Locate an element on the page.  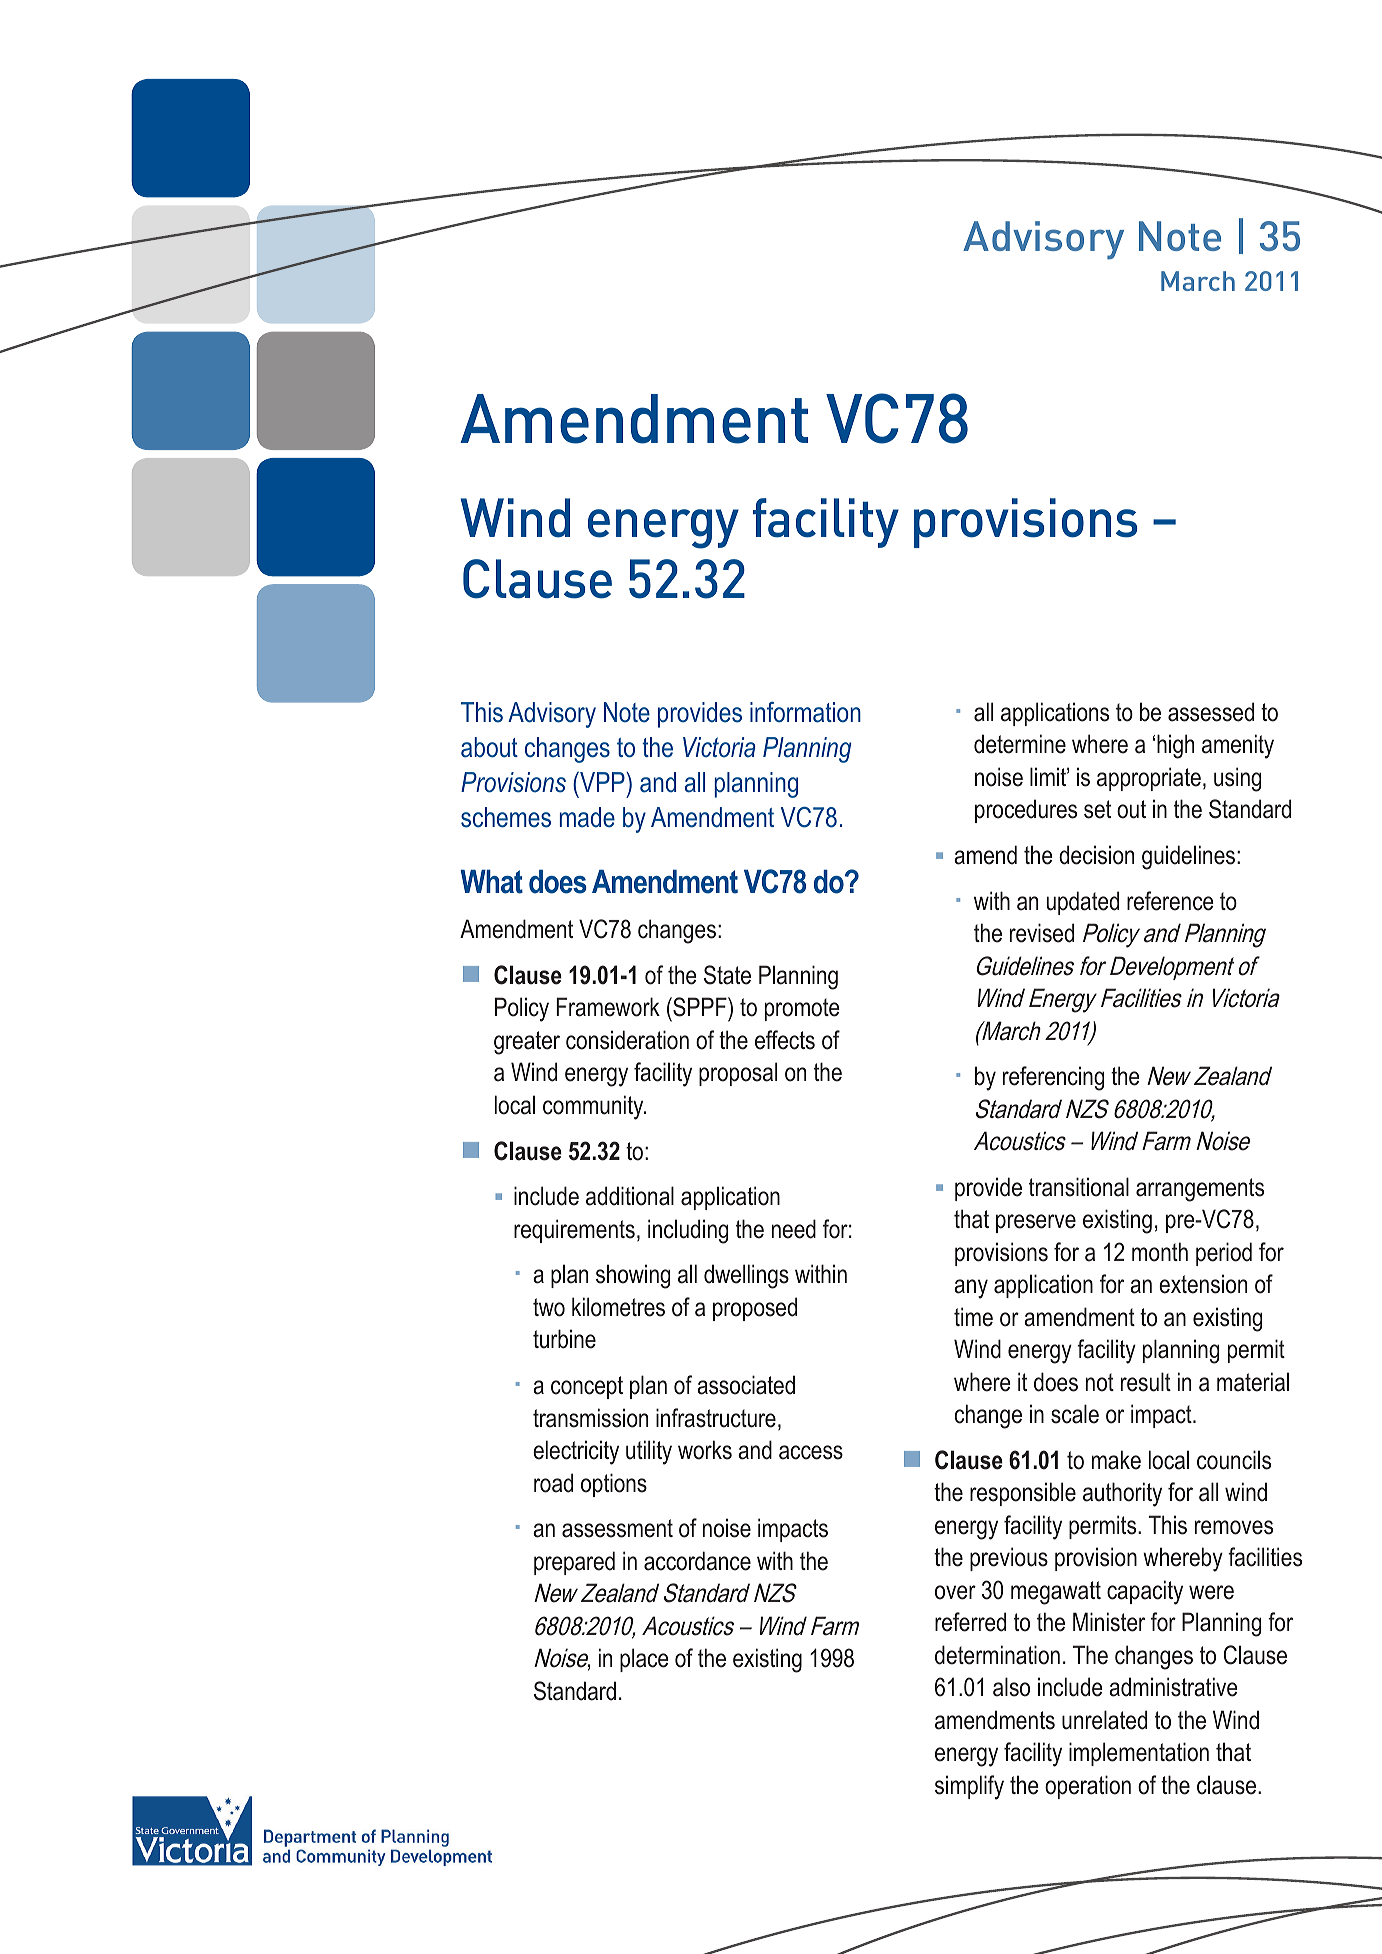
community is located at coordinates (594, 1107).
